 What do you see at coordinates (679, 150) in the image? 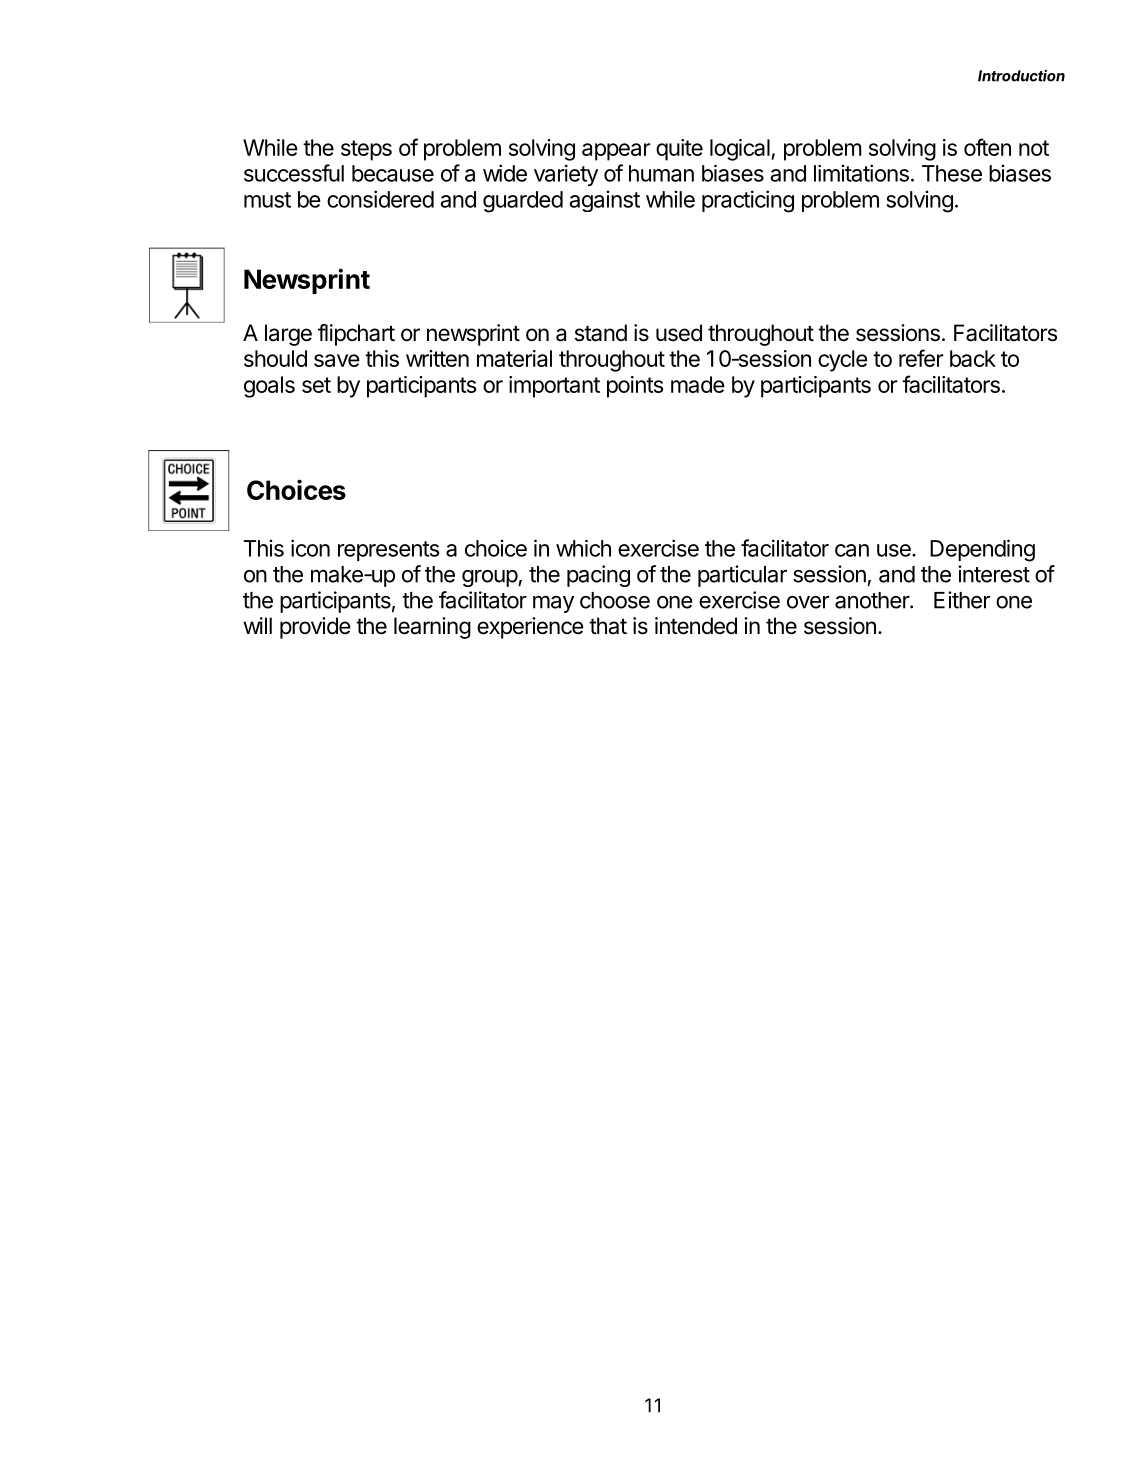
I see `quite` at bounding box center [679, 150].
